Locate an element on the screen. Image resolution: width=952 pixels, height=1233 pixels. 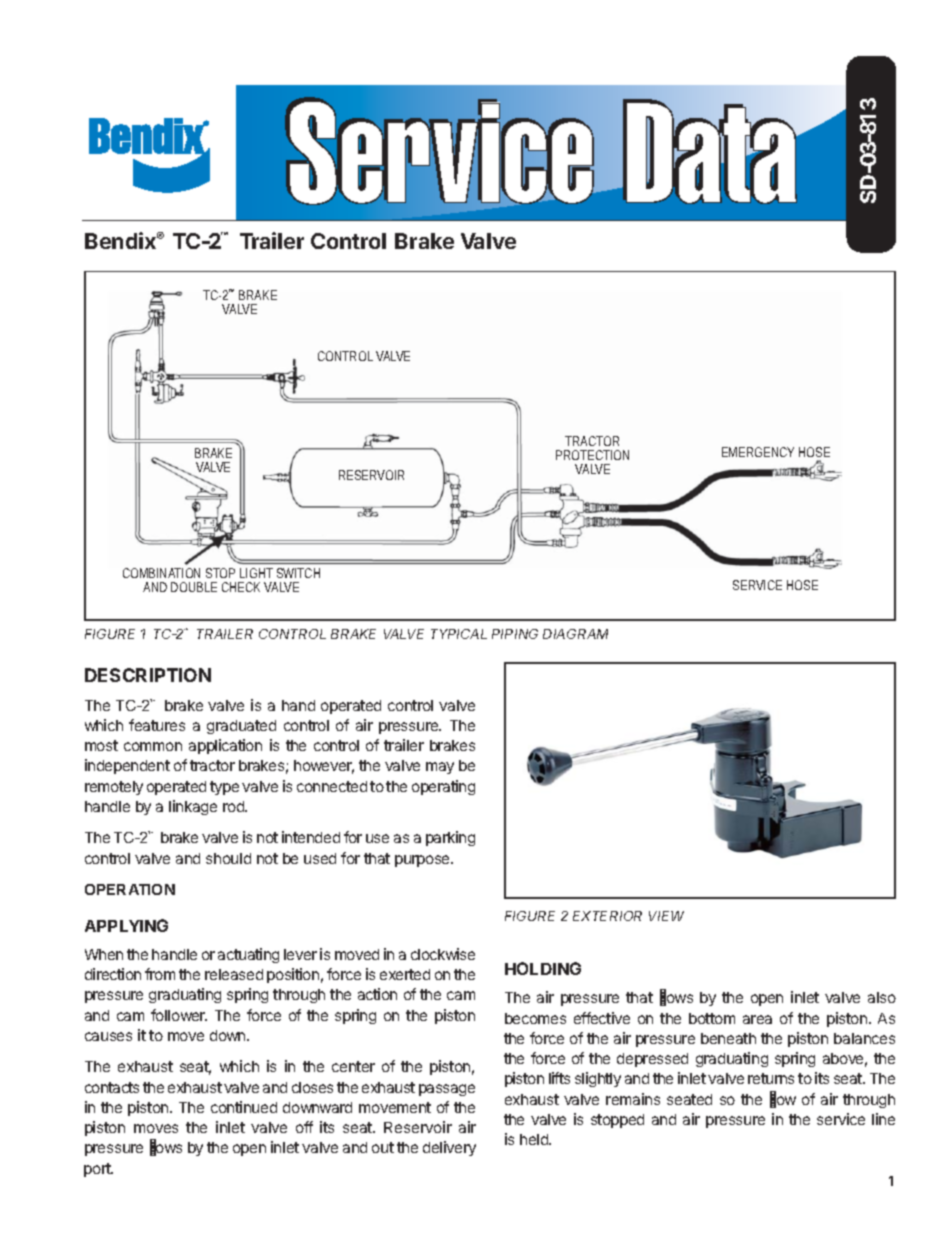
EMERGENCY is located at coordinates (758, 452).
